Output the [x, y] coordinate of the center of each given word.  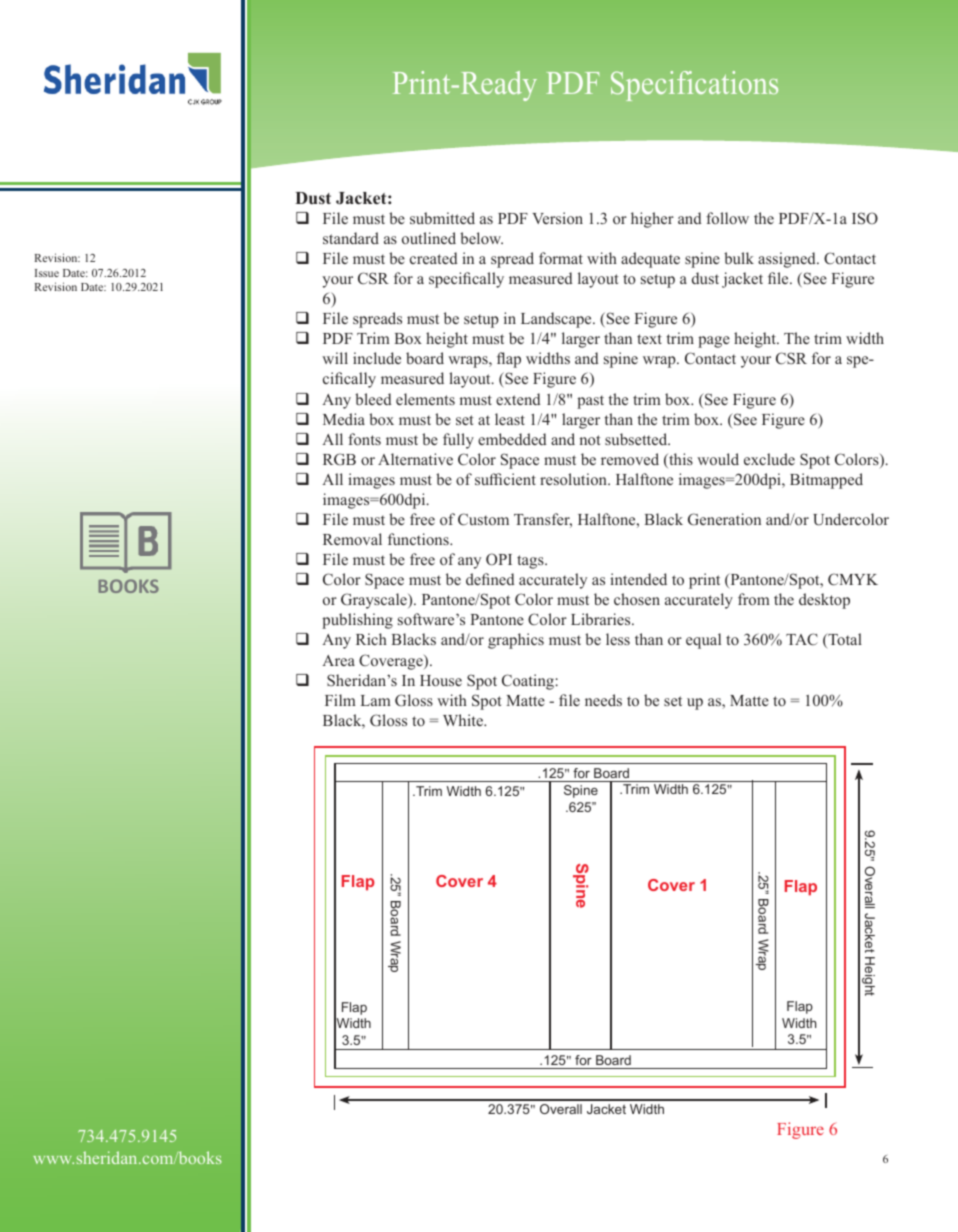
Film [340, 700]
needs [603, 700]
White [464, 720]
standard [351, 238]
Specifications [694, 86]
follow [727, 218]
